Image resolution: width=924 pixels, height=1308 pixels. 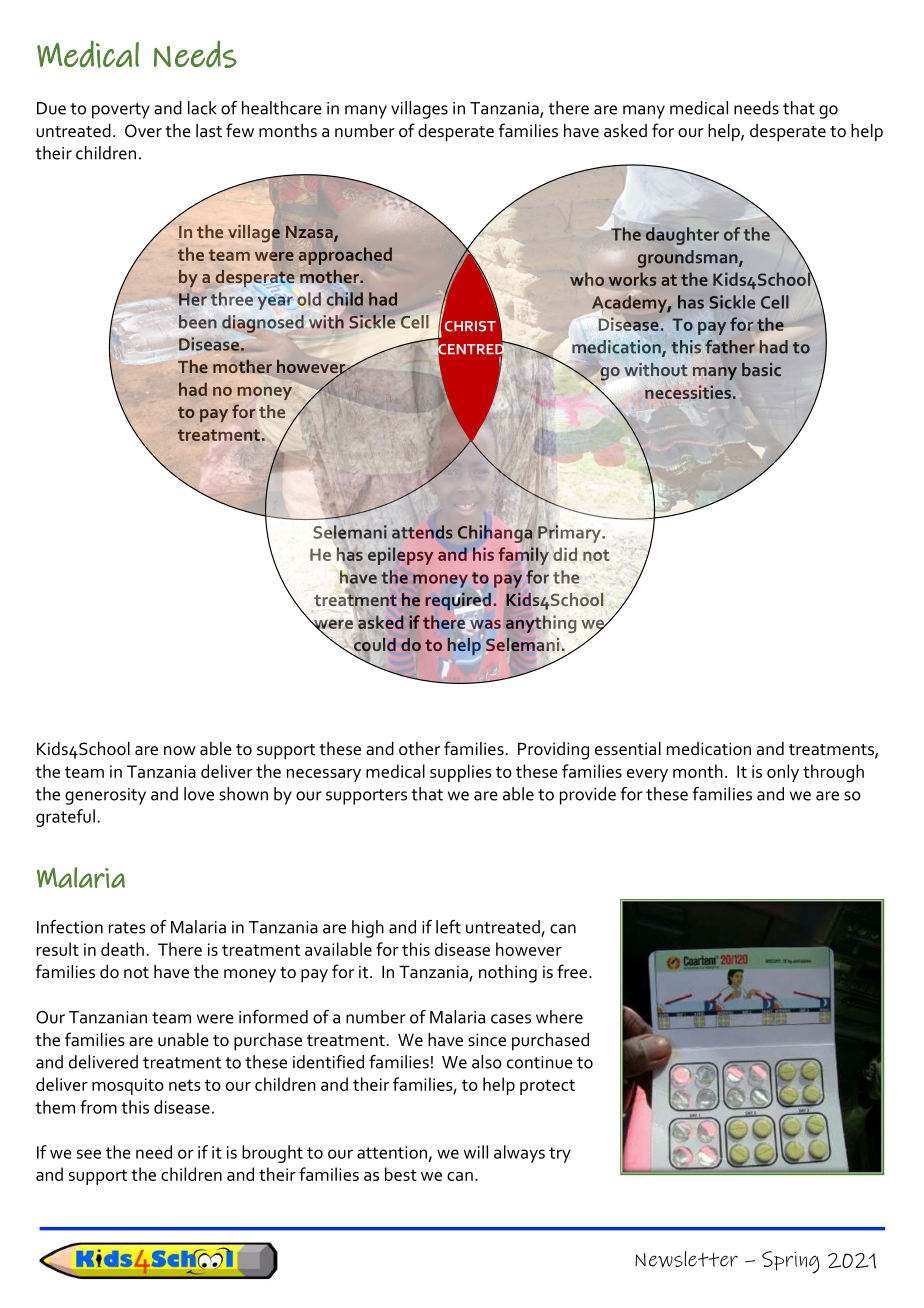 What do you see at coordinates (783, 773) in the screenshot?
I see `only` at bounding box center [783, 773].
